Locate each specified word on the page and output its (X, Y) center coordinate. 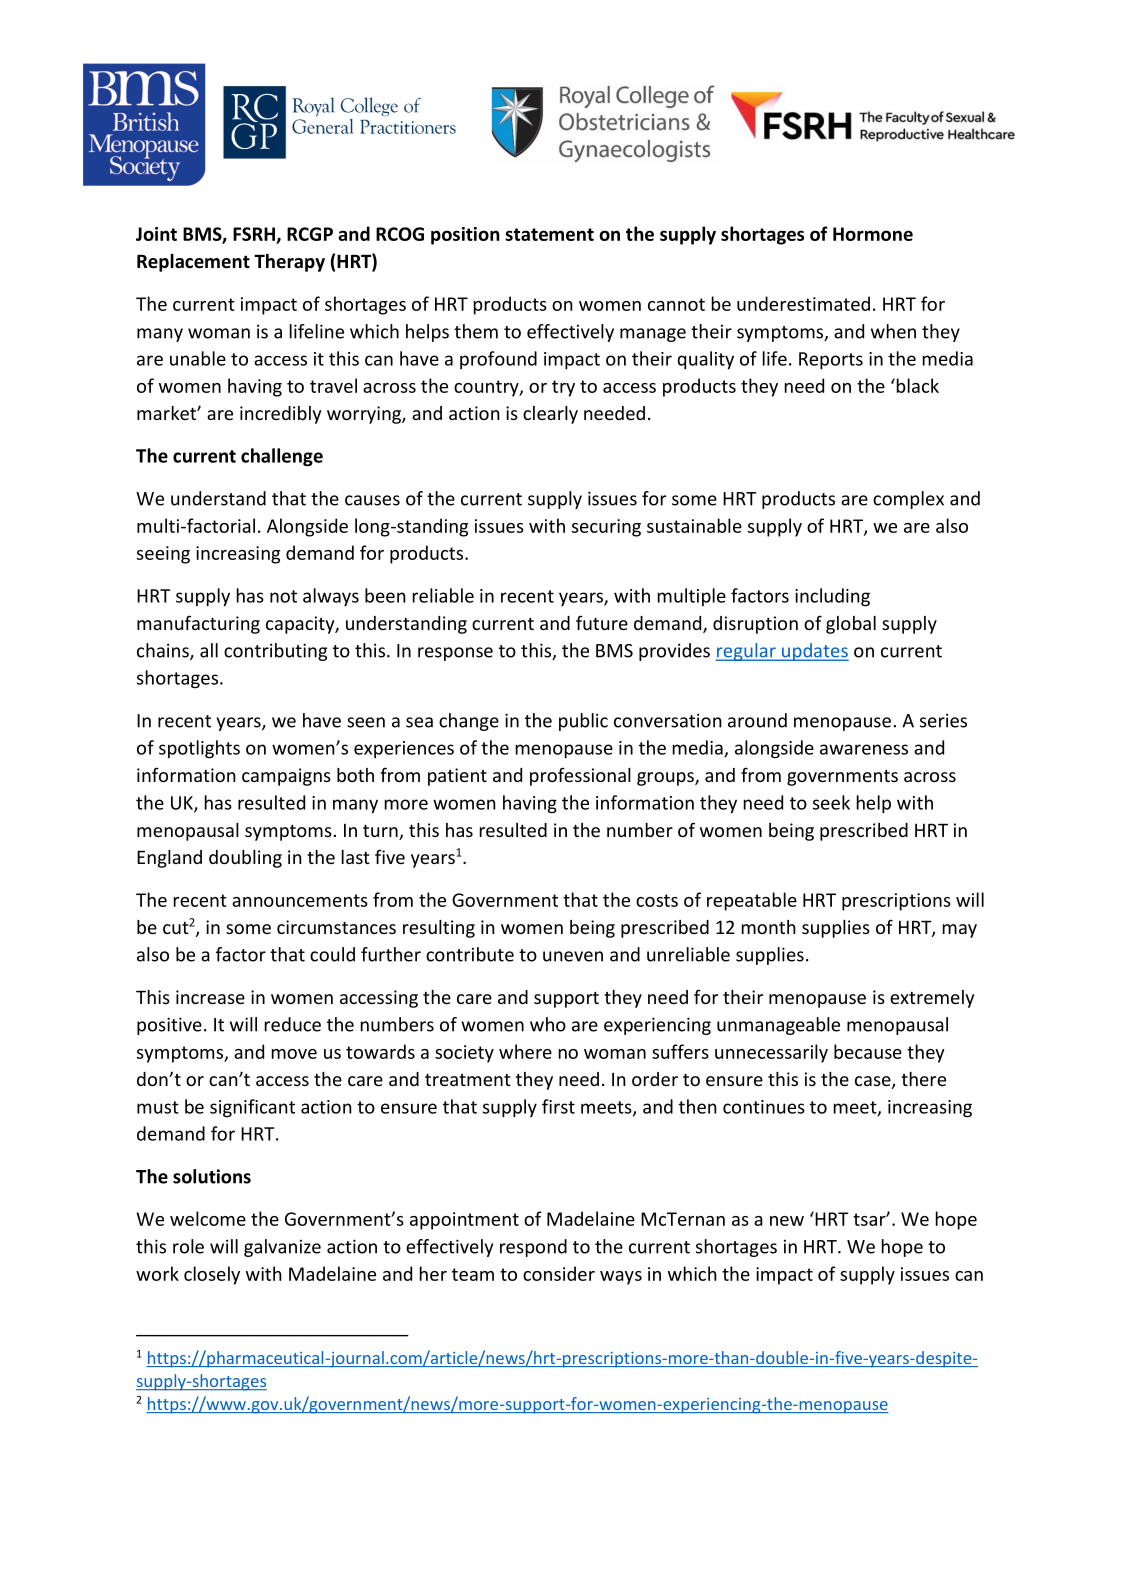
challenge (282, 457)
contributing (275, 652)
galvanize (282, 1248)
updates (814, 652)
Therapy (289, 263)
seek (831, 802)
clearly (550, 415)
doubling (245, 859)
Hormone (873, 234)
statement (549, 234)
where (525, 1051)
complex (908, 500)
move (294, 1054)
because (868, 1051)
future (602, 622)
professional (580, 776)
